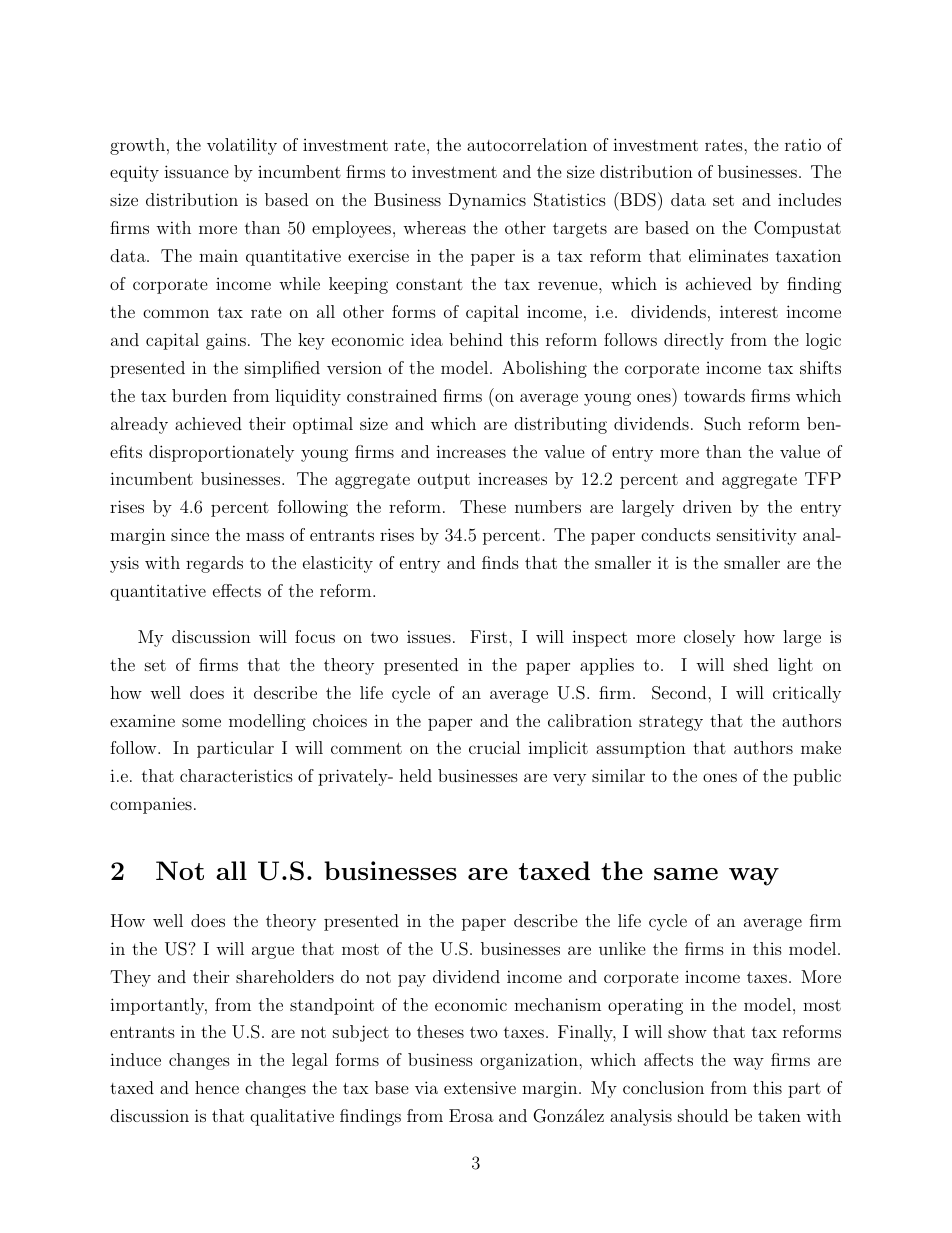 This page has width=952, height=1233. I want to click on closely, so click(709, 638).
